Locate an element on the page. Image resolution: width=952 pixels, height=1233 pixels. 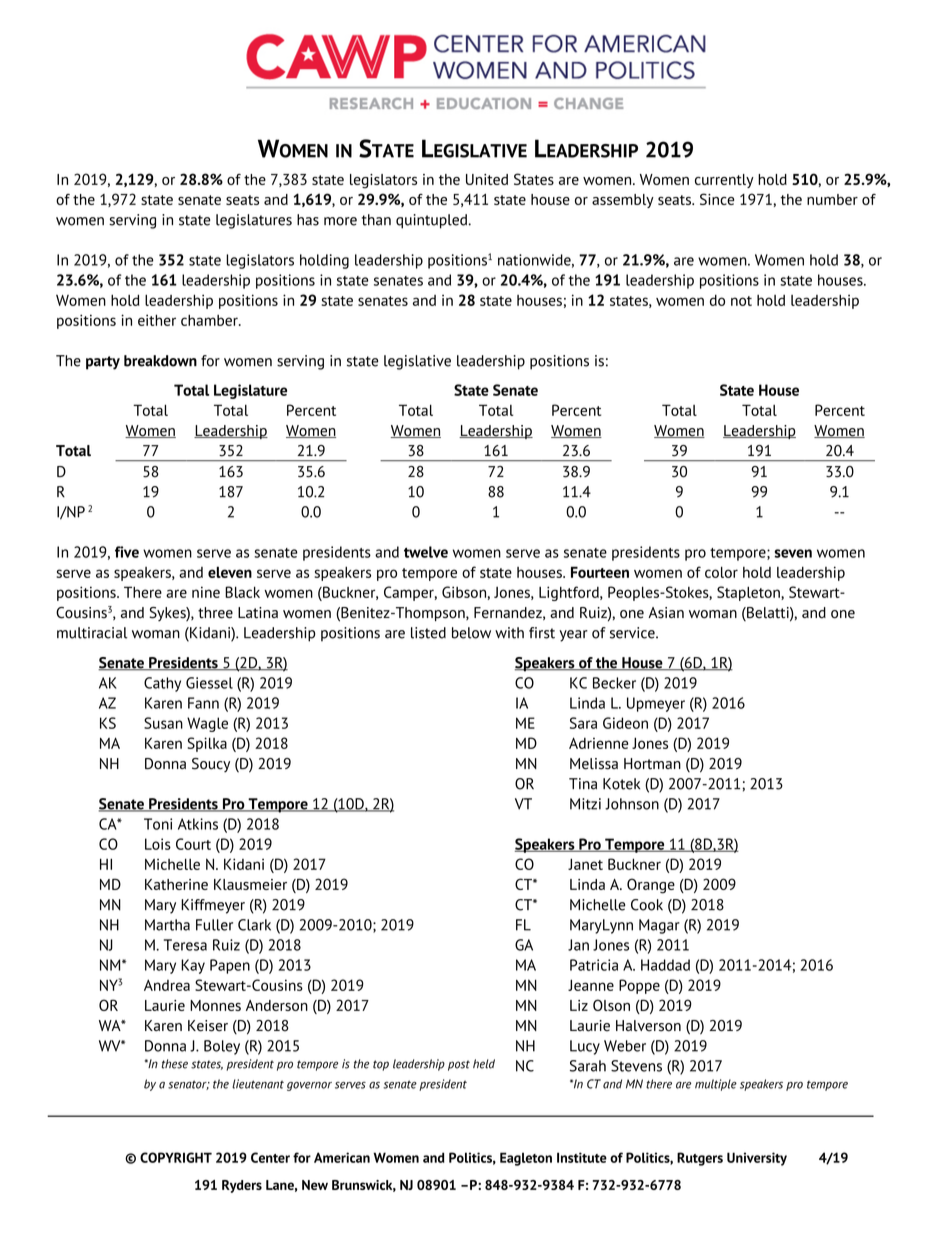
below is located at coordinates (471, 633).
